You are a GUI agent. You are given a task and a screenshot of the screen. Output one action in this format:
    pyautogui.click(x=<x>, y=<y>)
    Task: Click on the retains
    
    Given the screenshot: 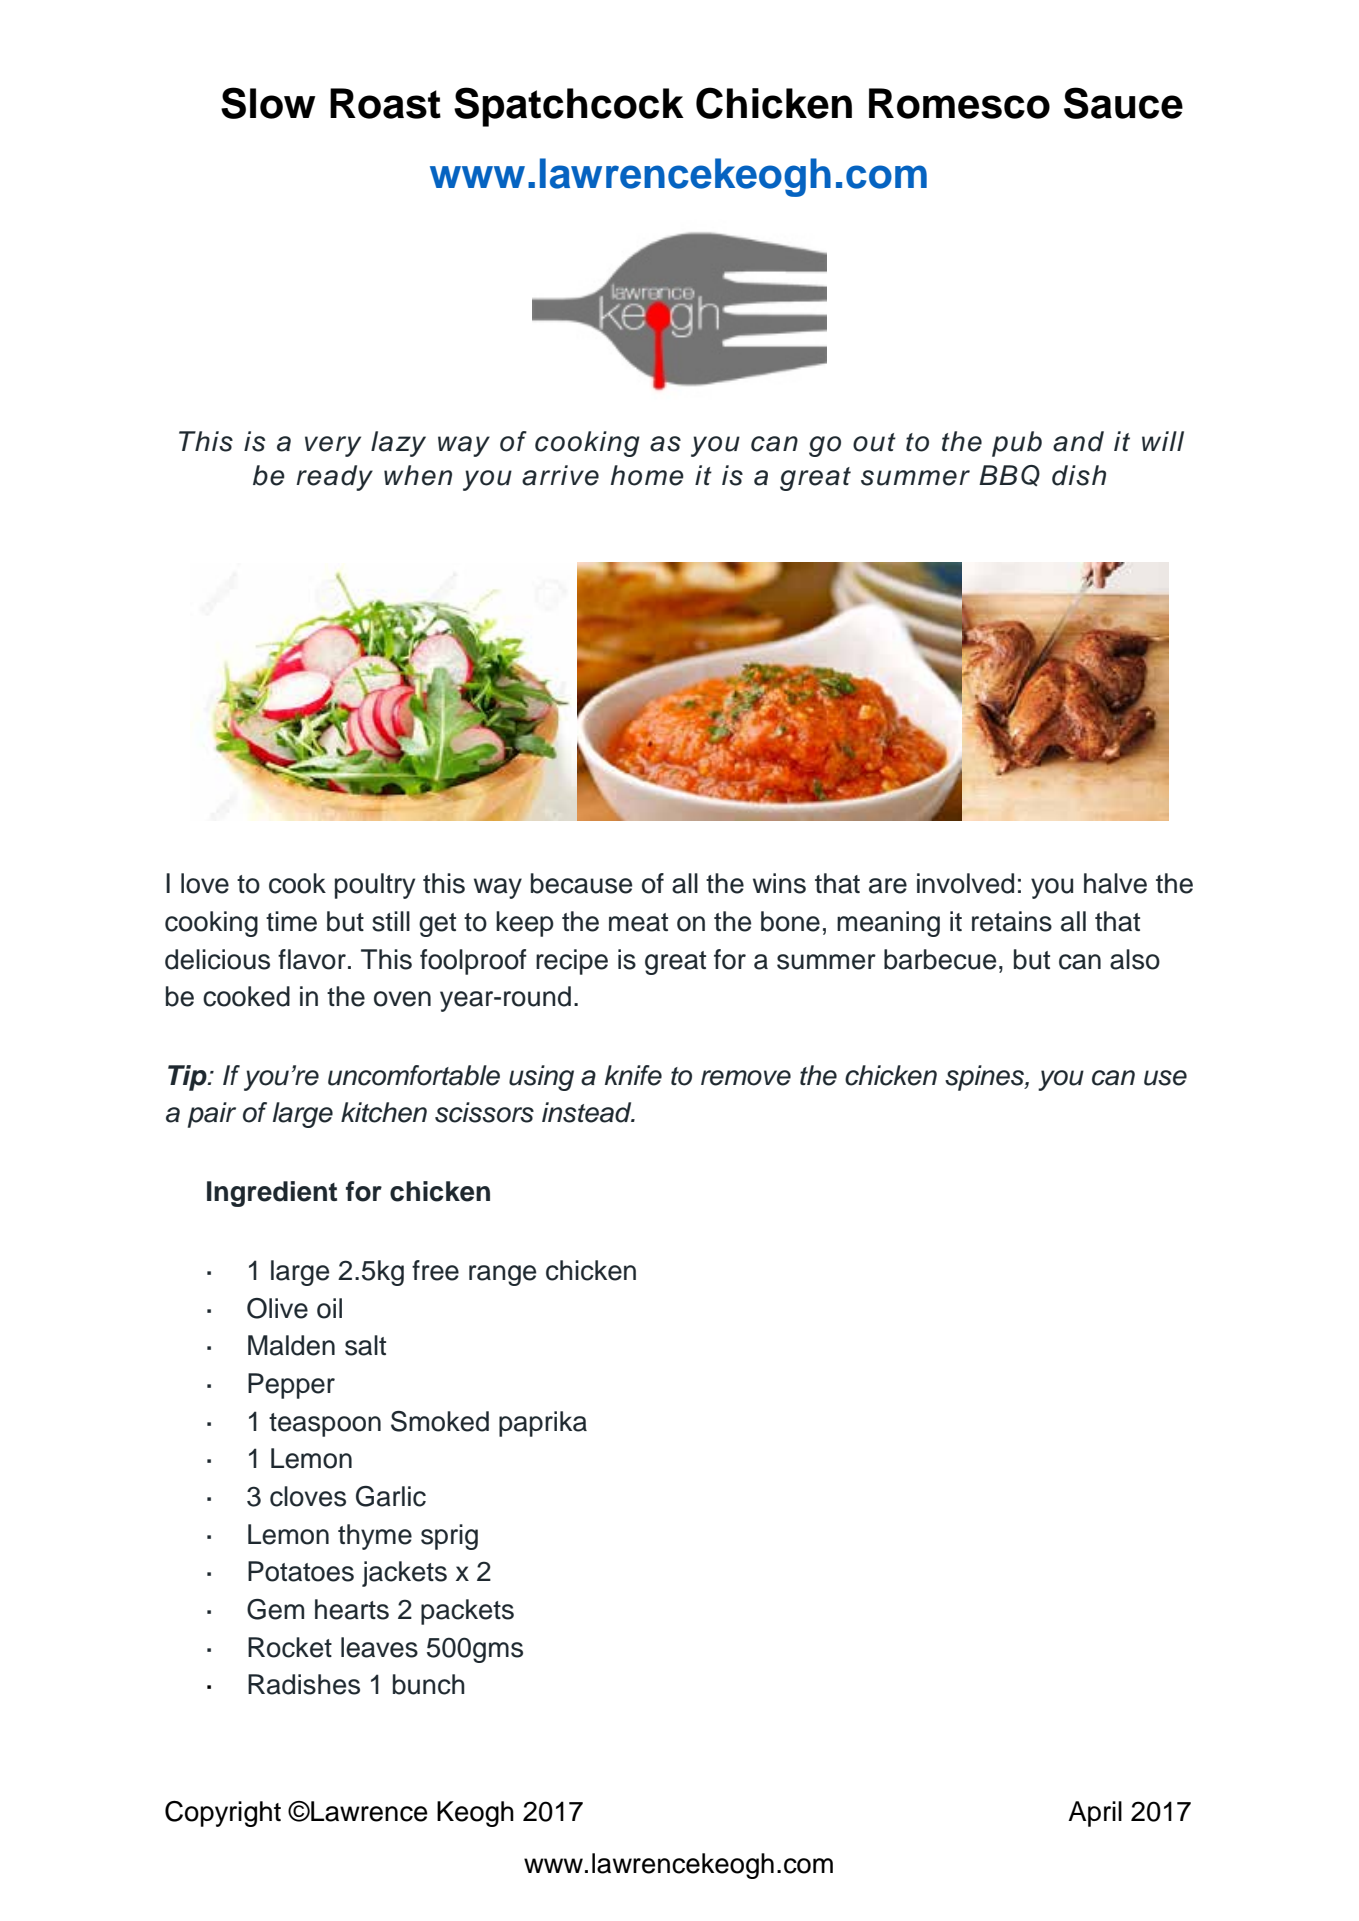 What is the action you would take?
    pyautogui.click(x=1012, y=921)
